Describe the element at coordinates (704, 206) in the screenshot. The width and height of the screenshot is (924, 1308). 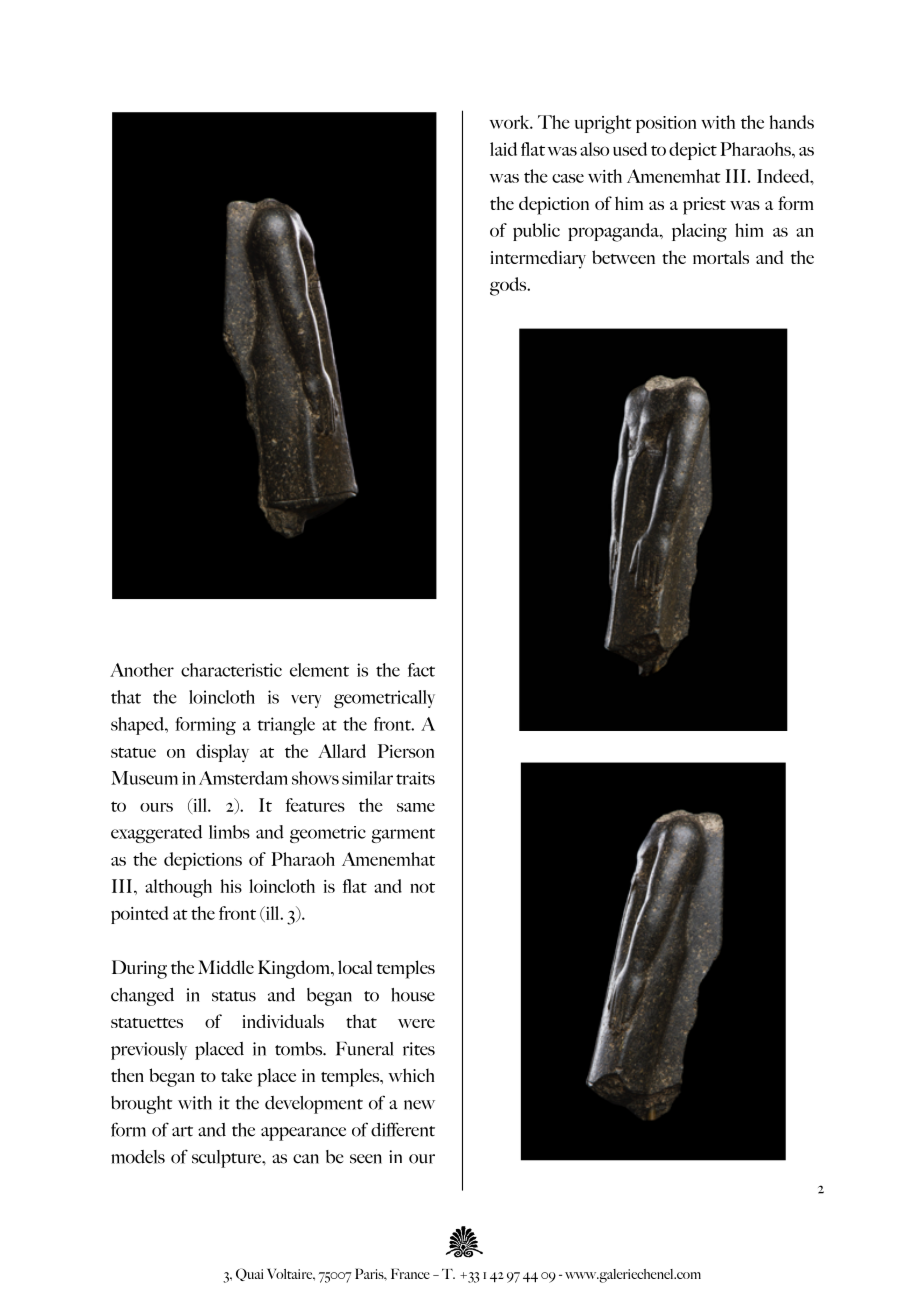
I see `priest` at that location.
